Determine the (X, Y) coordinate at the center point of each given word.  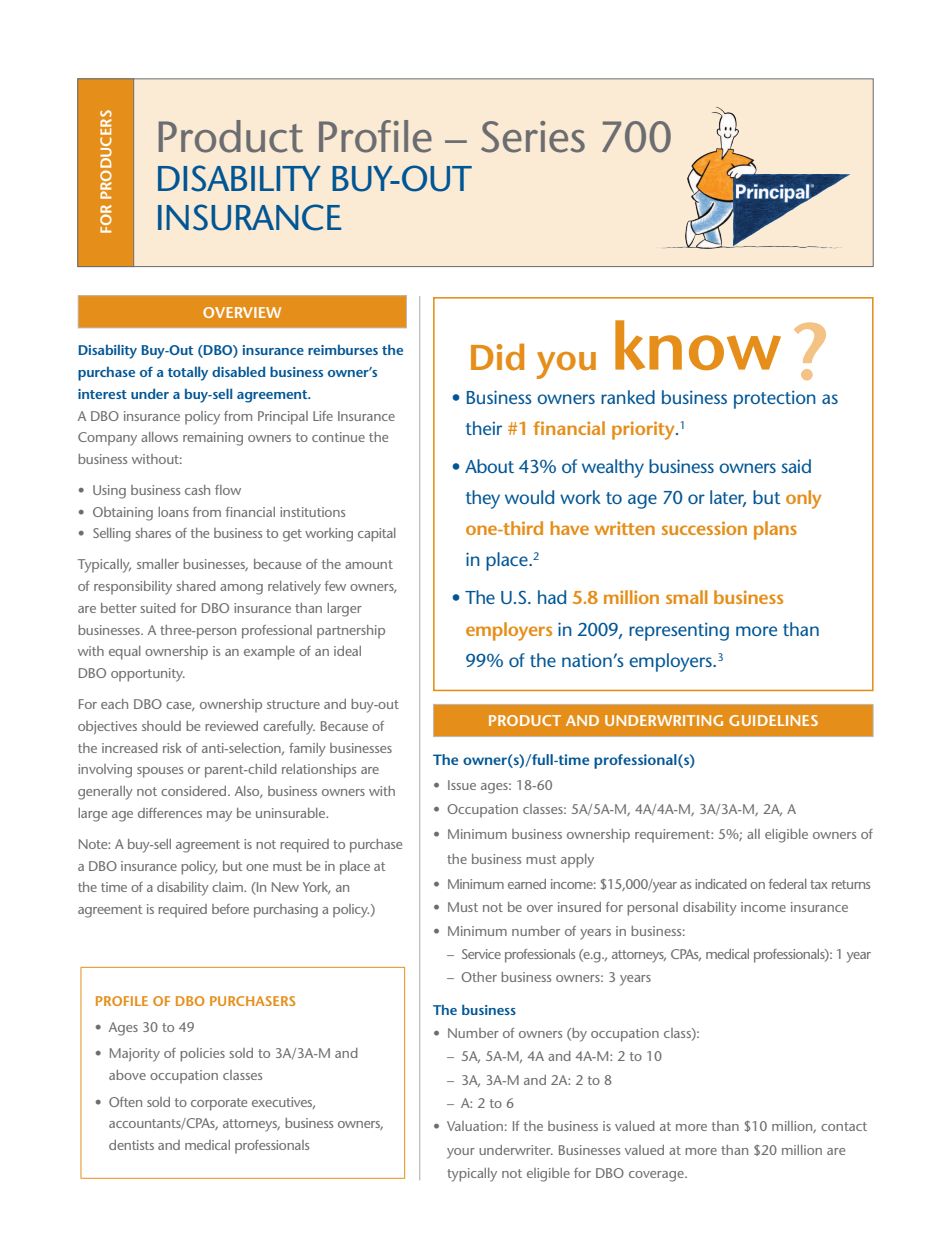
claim (228, 887)
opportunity (148, 675)
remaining (213, 439)
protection (775, 399)
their (484, 428)
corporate (219, 1104)
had (552, 597)
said (796, 466)
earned (527, 884)
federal (788, 884)
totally (188, 373)
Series (533, 137)
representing (679, 631)
